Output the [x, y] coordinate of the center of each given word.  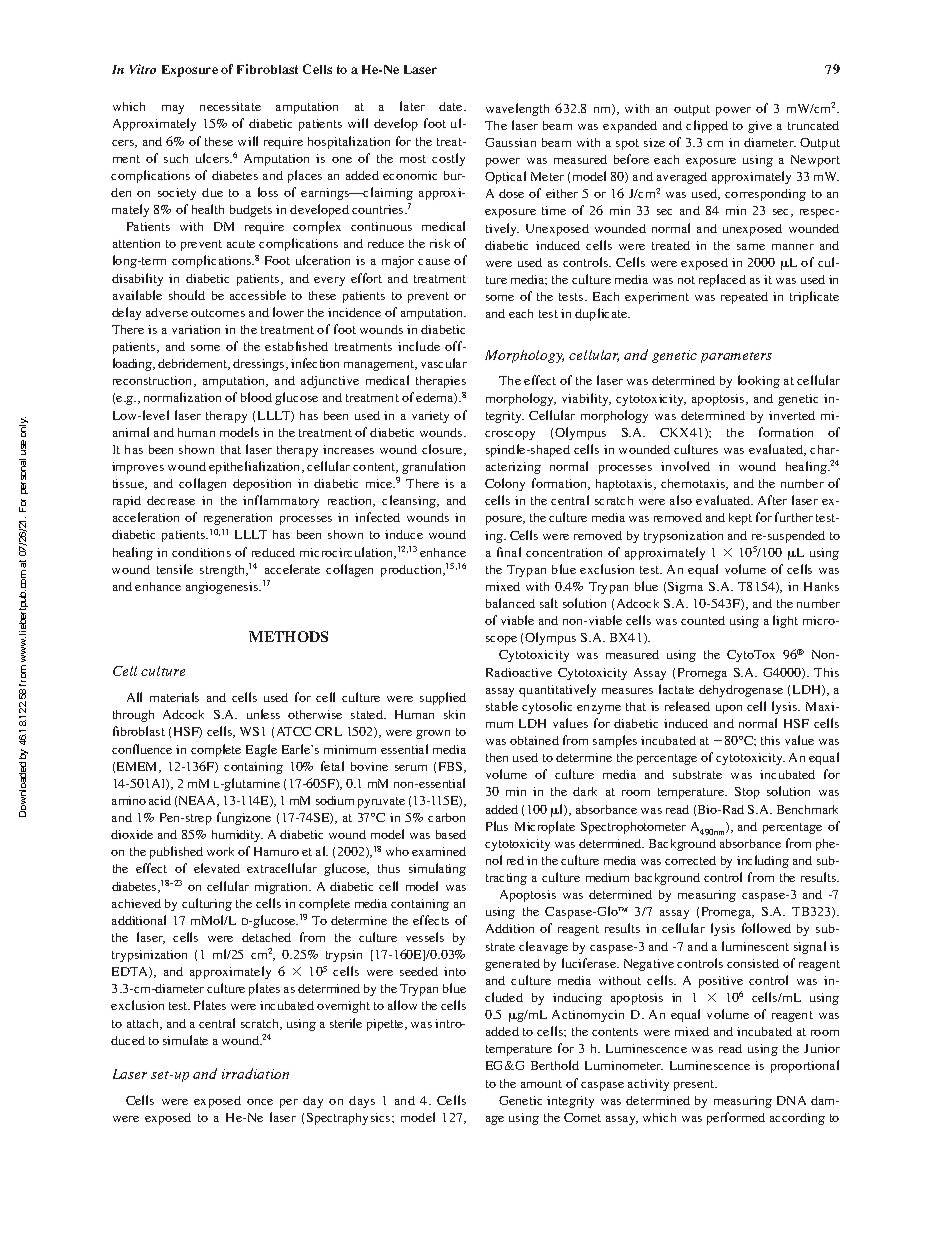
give [760, 127]
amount [541, 1084]
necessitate [230, 106]
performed [736, 1118]
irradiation [255, 1073]
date [452, 106]
